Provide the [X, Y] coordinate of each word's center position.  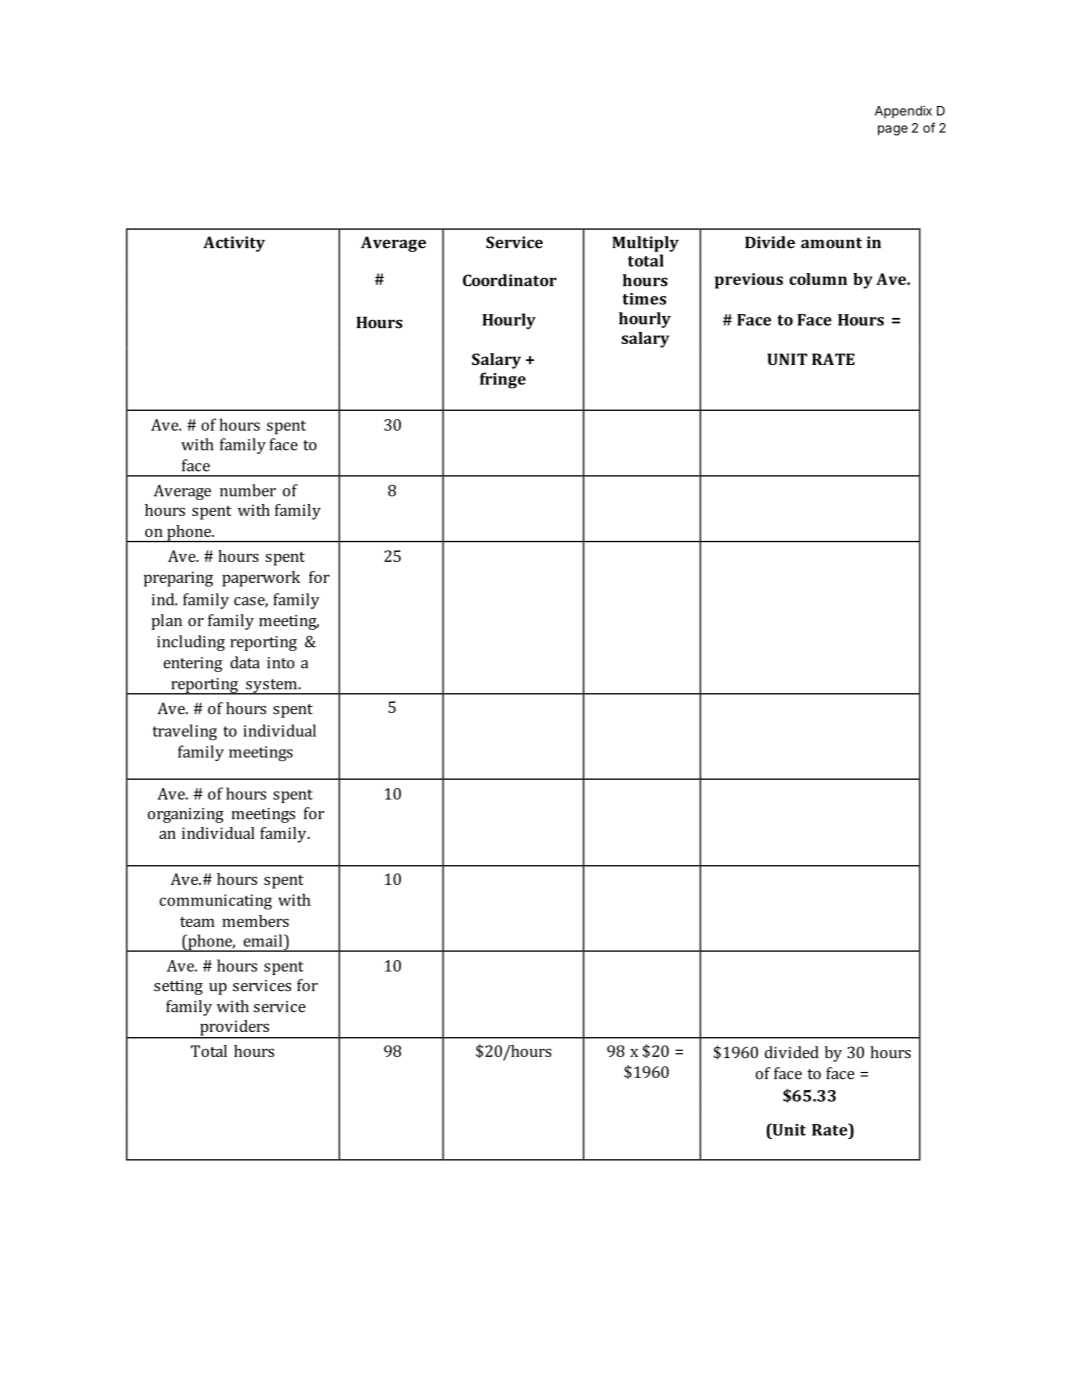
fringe [503, 380]
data [245, 662]
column [818, 279]
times [644, 299]
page [893, 130]
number [248, 490]
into [281, 663]
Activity [234, 244]
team [197, 922]
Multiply [645, 244]
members [255, 921]
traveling [185, 732]
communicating [215, 902]
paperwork [261, 579]
